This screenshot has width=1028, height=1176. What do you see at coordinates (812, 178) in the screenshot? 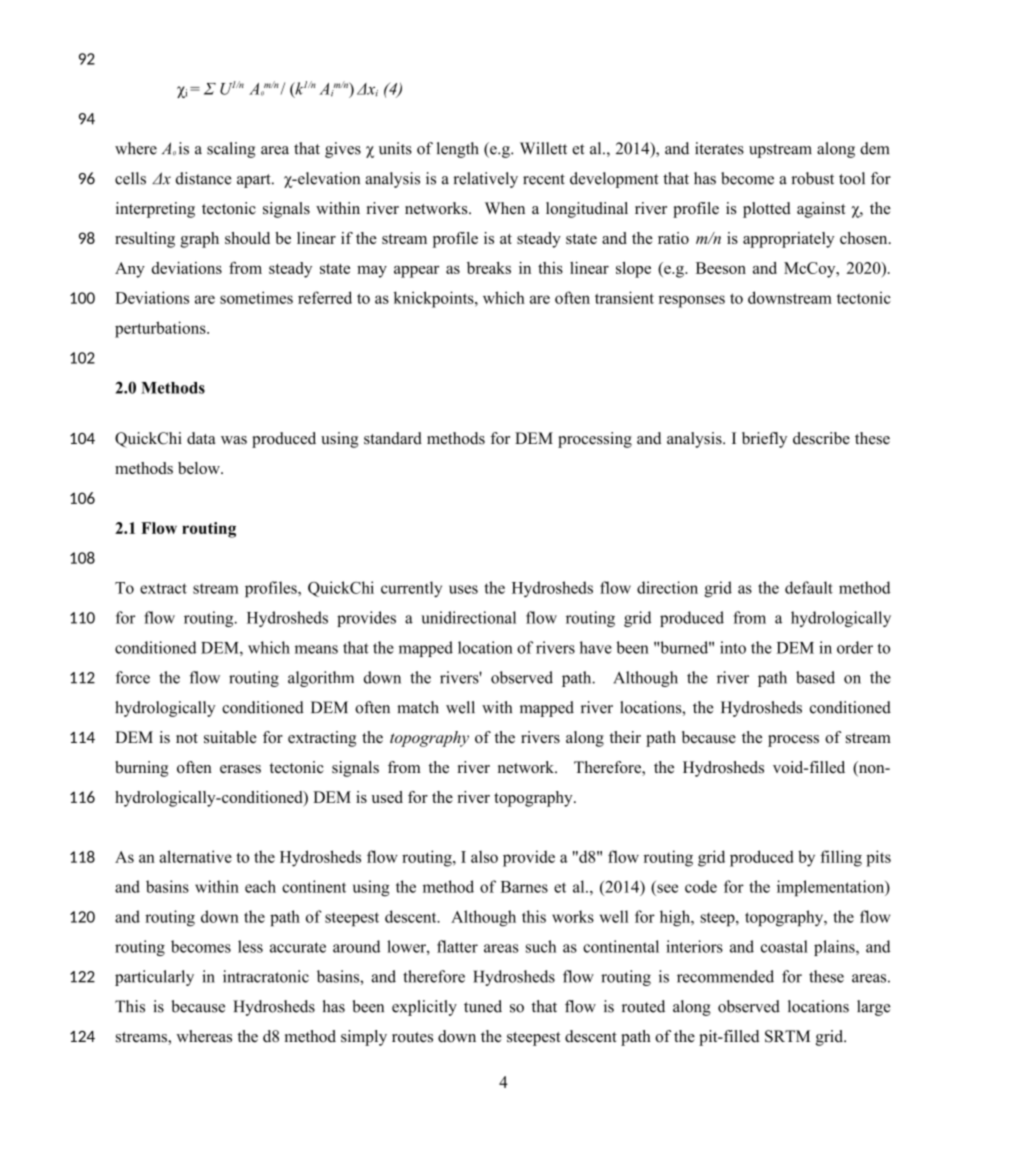
I see `robust` at bounding box center [812, 178].
